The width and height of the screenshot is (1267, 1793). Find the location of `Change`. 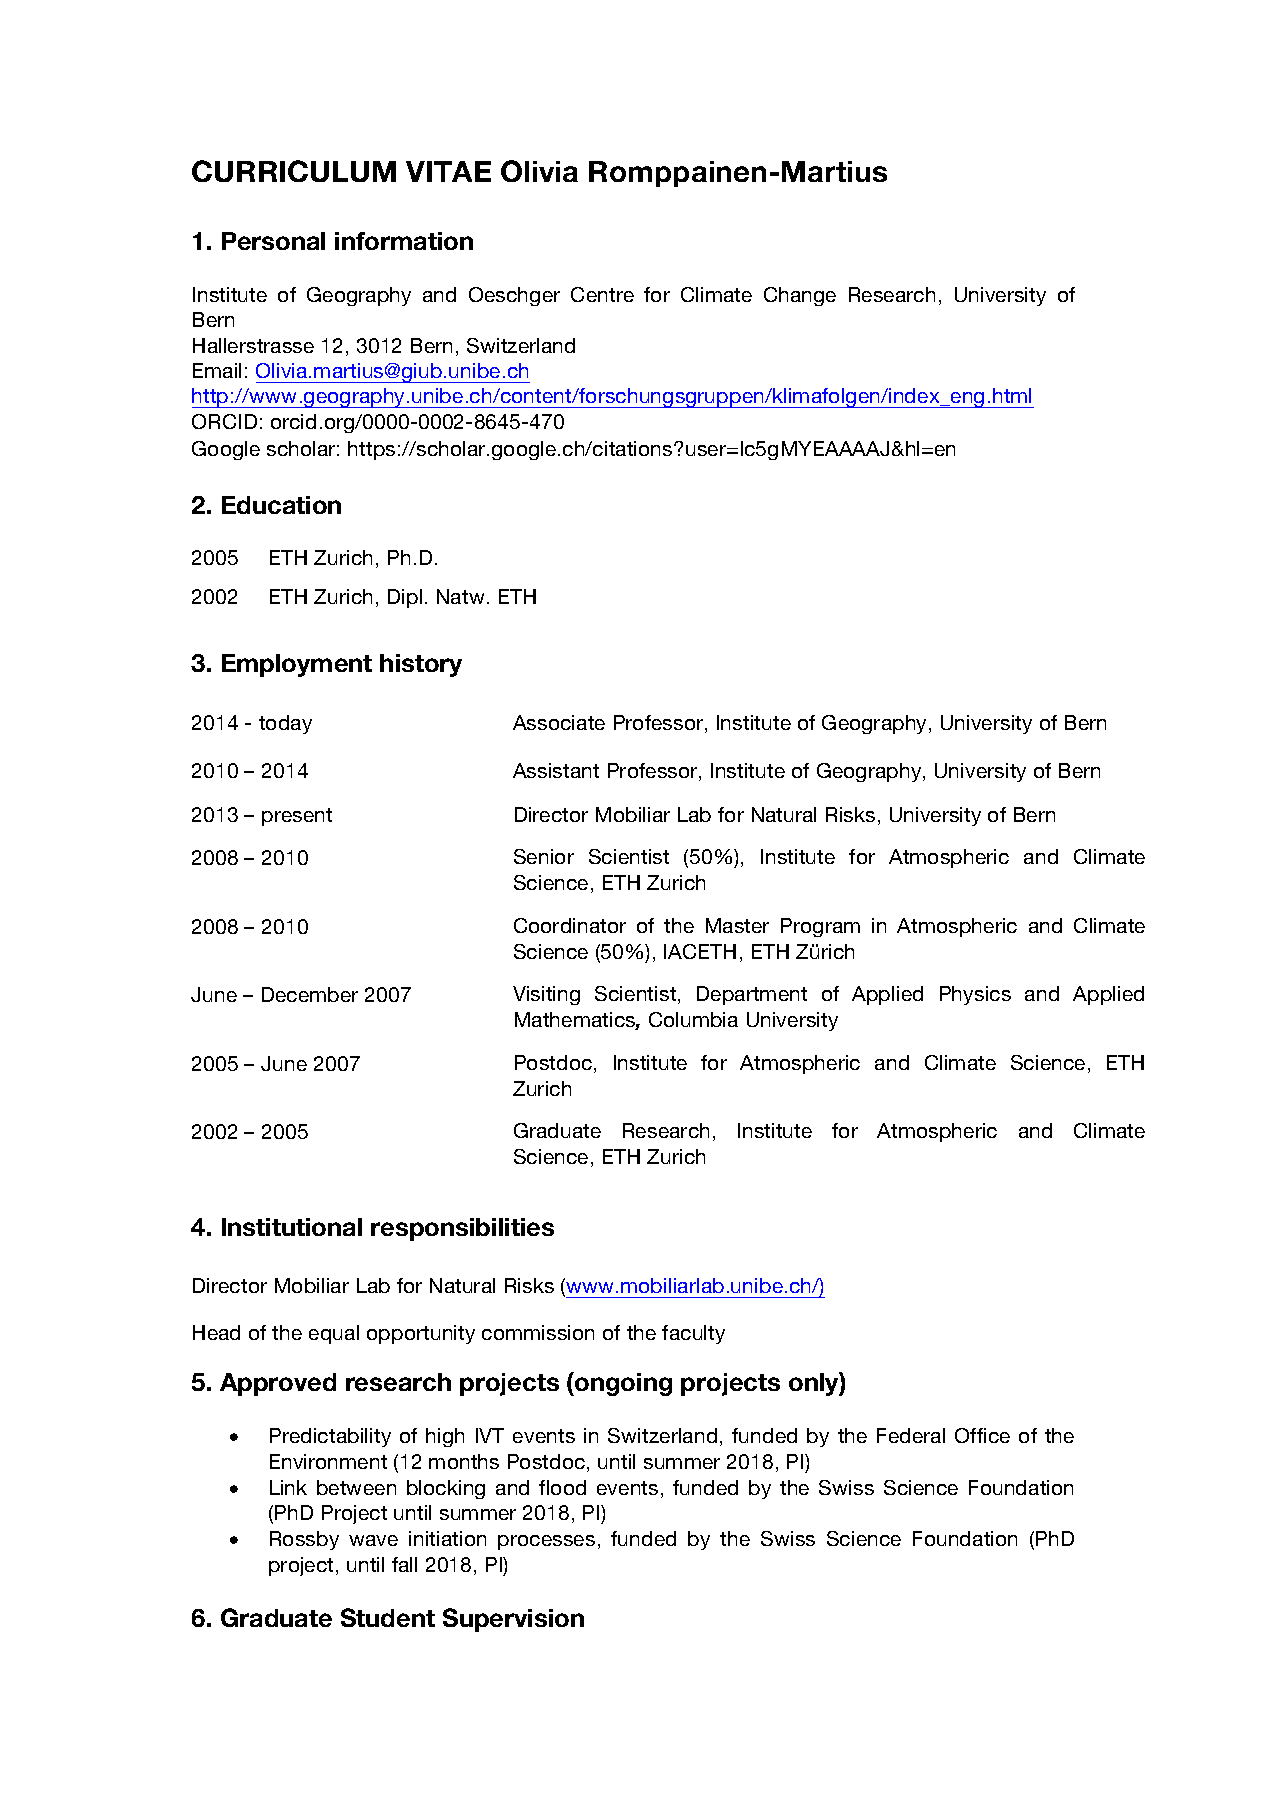

Change is located at coordinates (800, 296).
